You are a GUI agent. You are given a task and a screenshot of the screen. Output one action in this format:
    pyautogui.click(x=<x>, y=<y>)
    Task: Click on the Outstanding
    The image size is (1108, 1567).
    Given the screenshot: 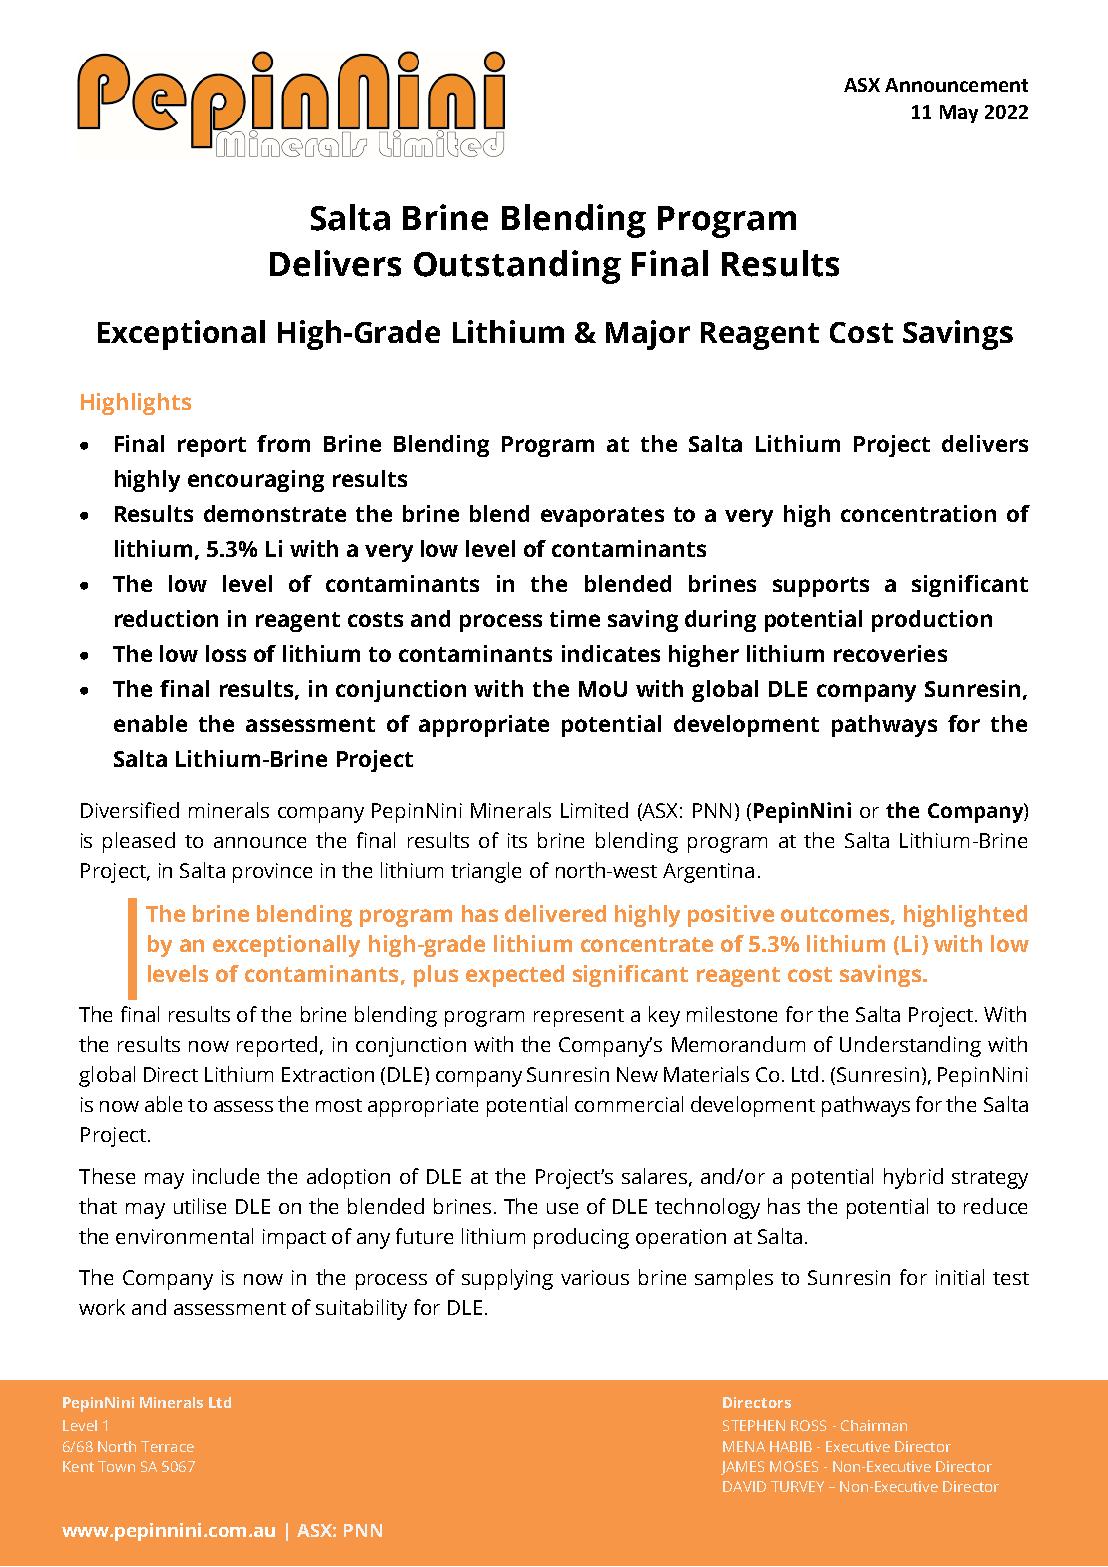 What is the action you would take?
    pyautogui.click(x=517, y=267)
